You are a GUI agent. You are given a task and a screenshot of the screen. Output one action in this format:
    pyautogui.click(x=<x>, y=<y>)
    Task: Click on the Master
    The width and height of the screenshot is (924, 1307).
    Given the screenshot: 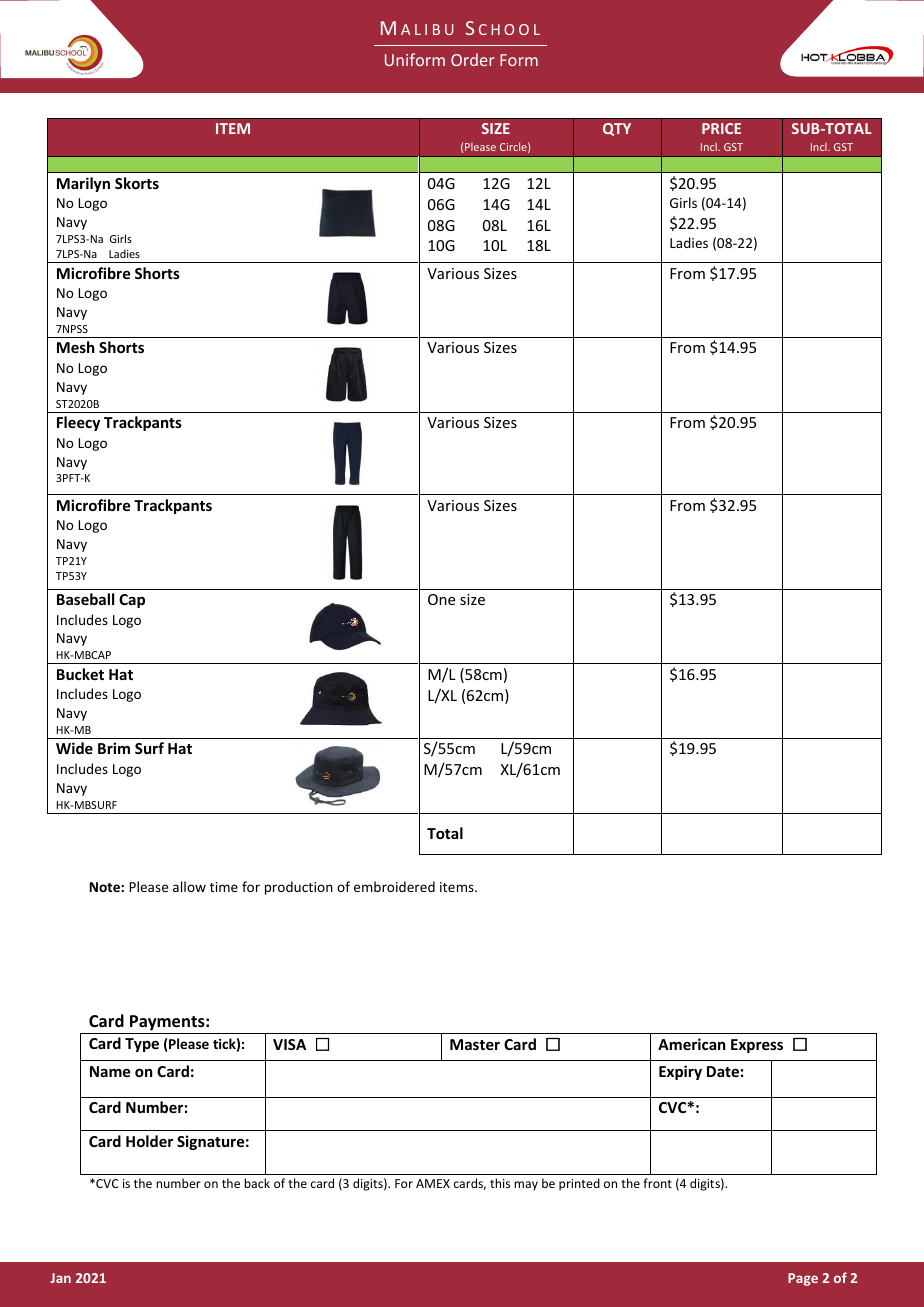 What is the action you would take?
    pyautogui.click(x=475, y=1044)
